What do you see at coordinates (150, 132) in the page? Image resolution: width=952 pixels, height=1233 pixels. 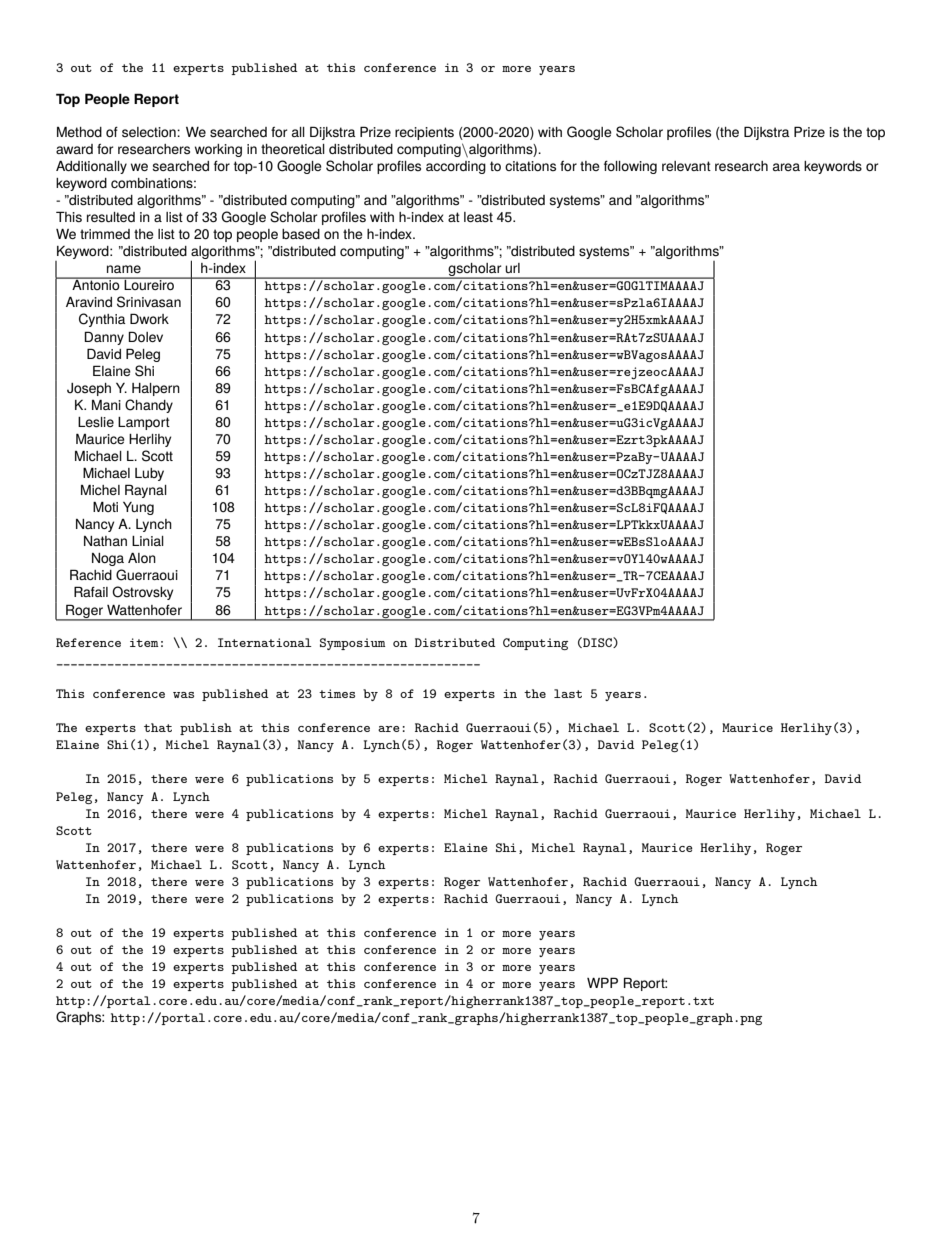 I see `selection` at bounding box center [150, 132].
